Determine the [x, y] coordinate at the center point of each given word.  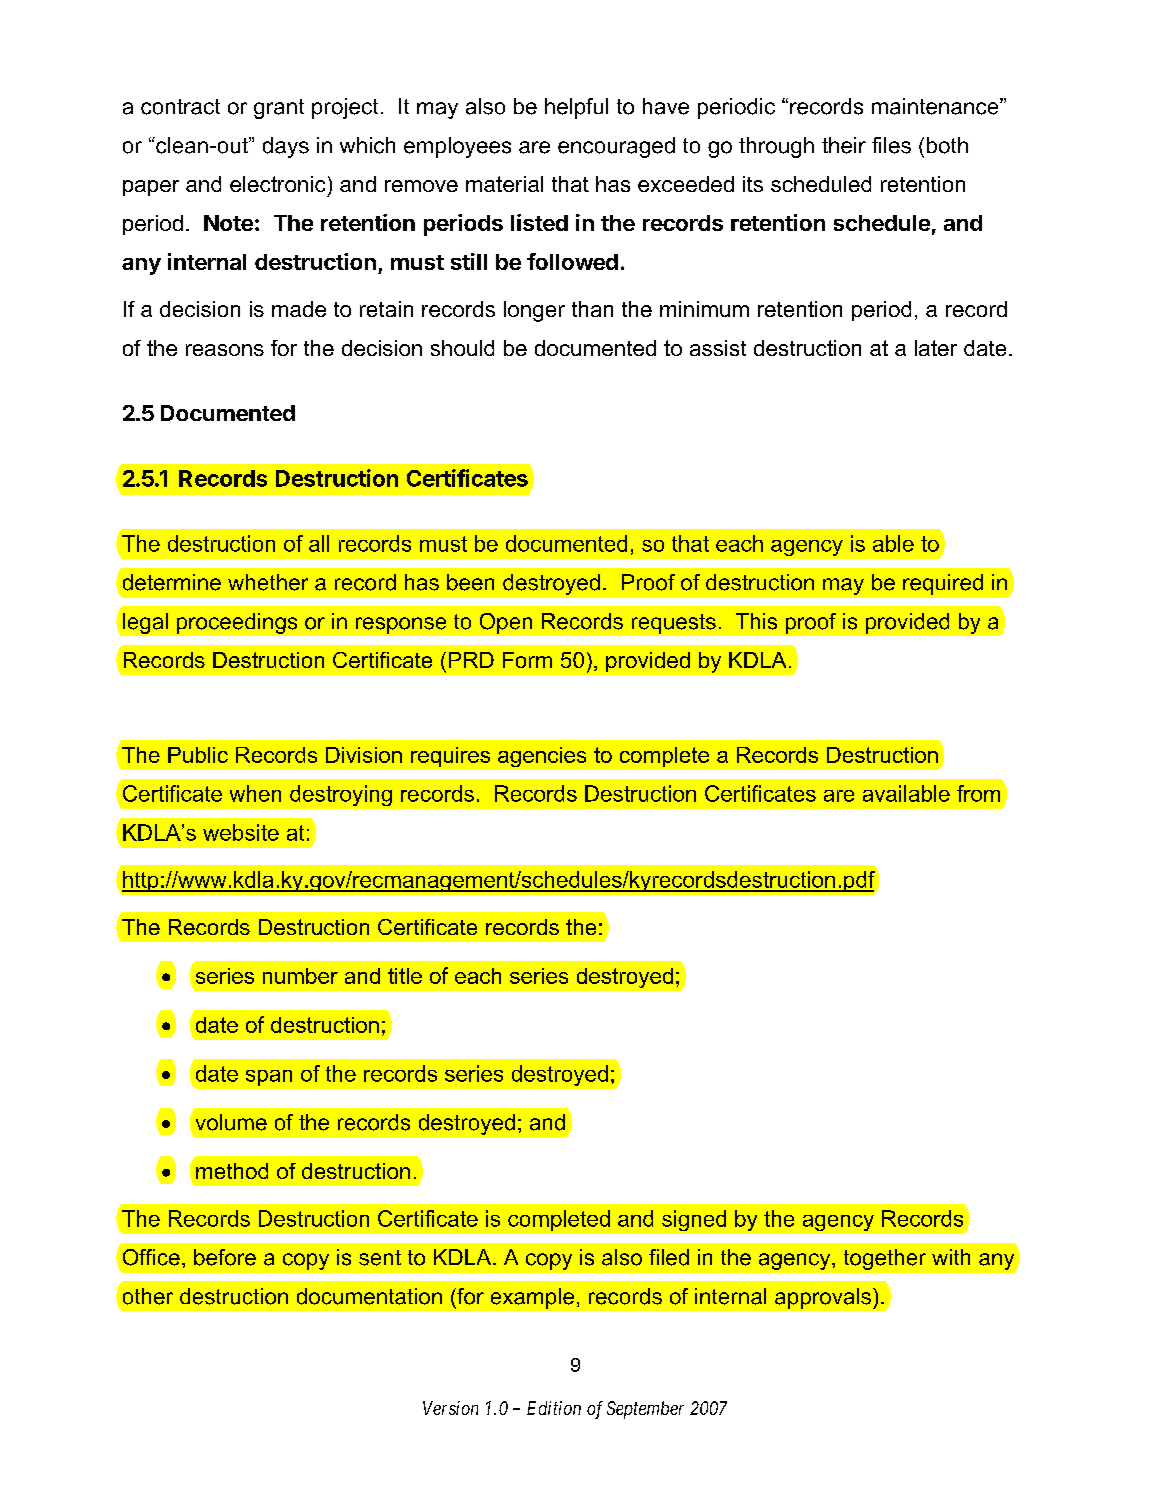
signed [694, 1220]
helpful [576, 108]
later [936, 348]
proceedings [237, 623]
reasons [225, 350]
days [286, 147]
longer [534, 311]
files [891, 145]
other [148, 1296]
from [978, 793]
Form [527, 660]
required [943, 584]
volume [231, 1122]
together [885, 1259]
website [241, 832]
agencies [542, 757]
